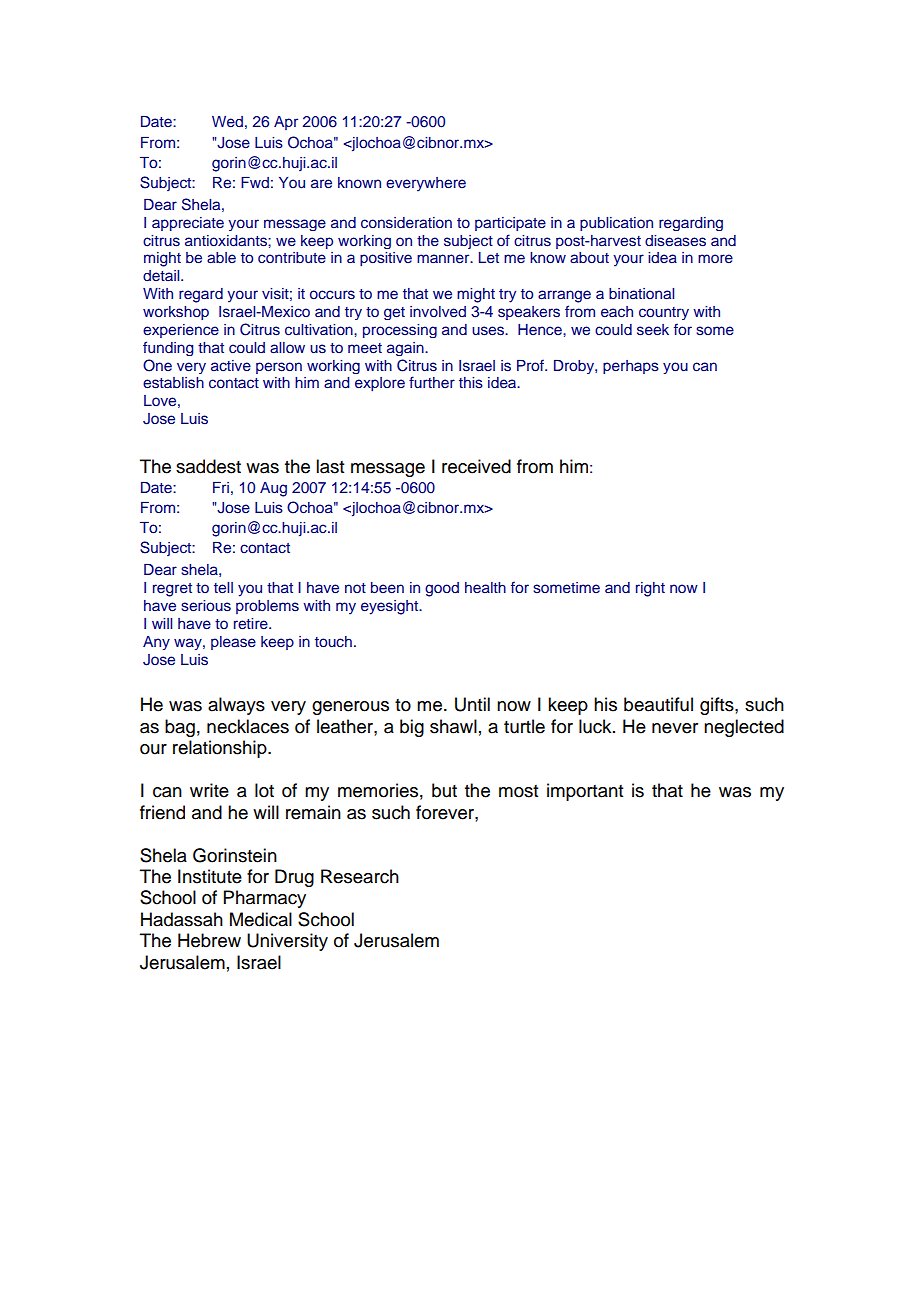 The height and width of the screenshot is (1308, 924). I want to click on consideration, so click(406, 223).
